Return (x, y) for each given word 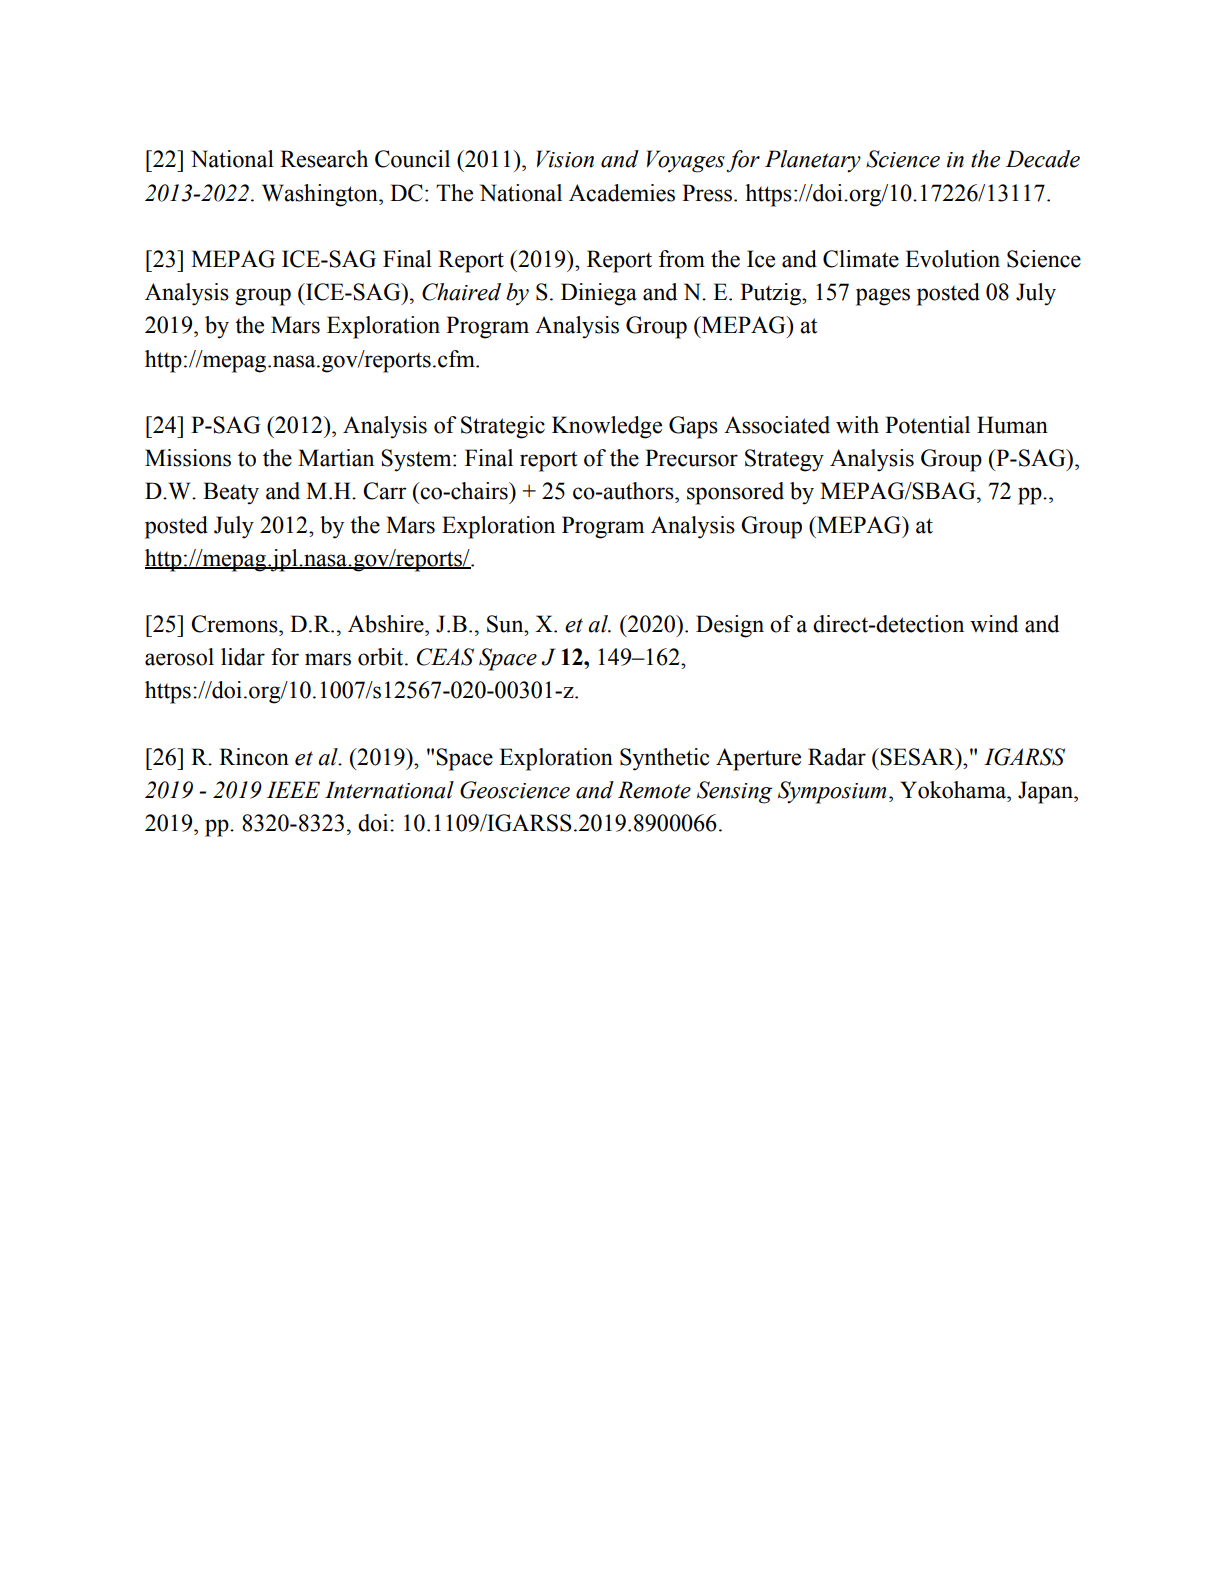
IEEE (293, 789)
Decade (1043, 159)
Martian (336, 458)
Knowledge (607, 427)
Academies (622, 193)
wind (994, 624)
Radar (837, 757)
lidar (243, 657)
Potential (927, 425)
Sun (506, 624)
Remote (654, 790)
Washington (321, 195)
